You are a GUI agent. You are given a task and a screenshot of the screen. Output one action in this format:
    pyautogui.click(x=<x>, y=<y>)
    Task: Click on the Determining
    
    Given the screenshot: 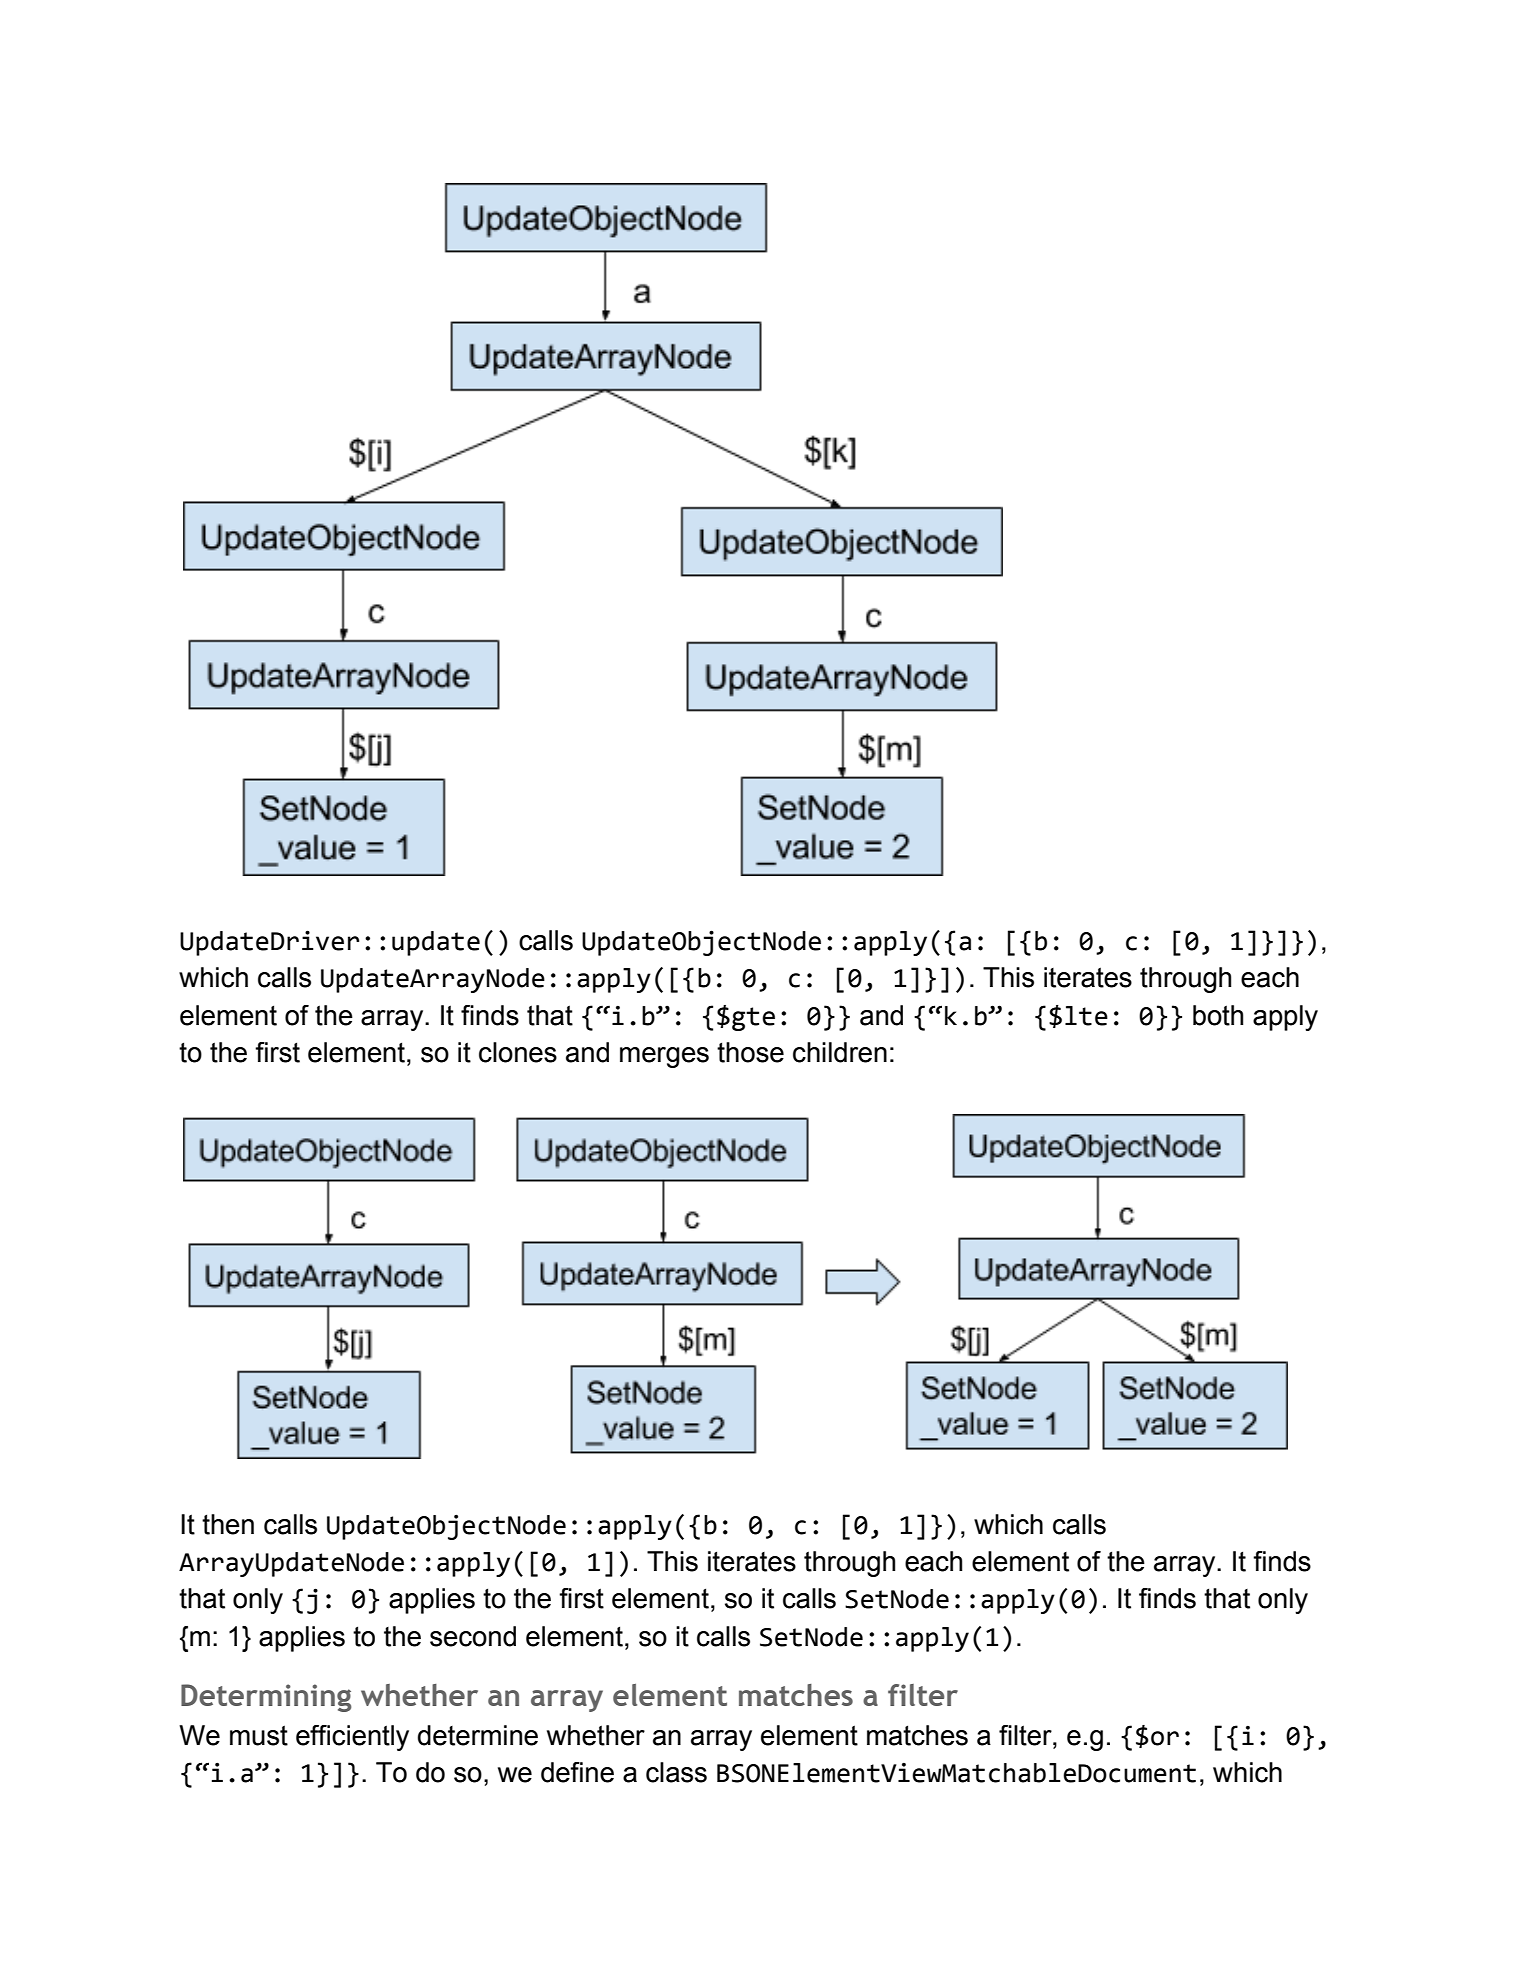 What is the action you would take?
    pyautogui.click(x=266, y=1698)
